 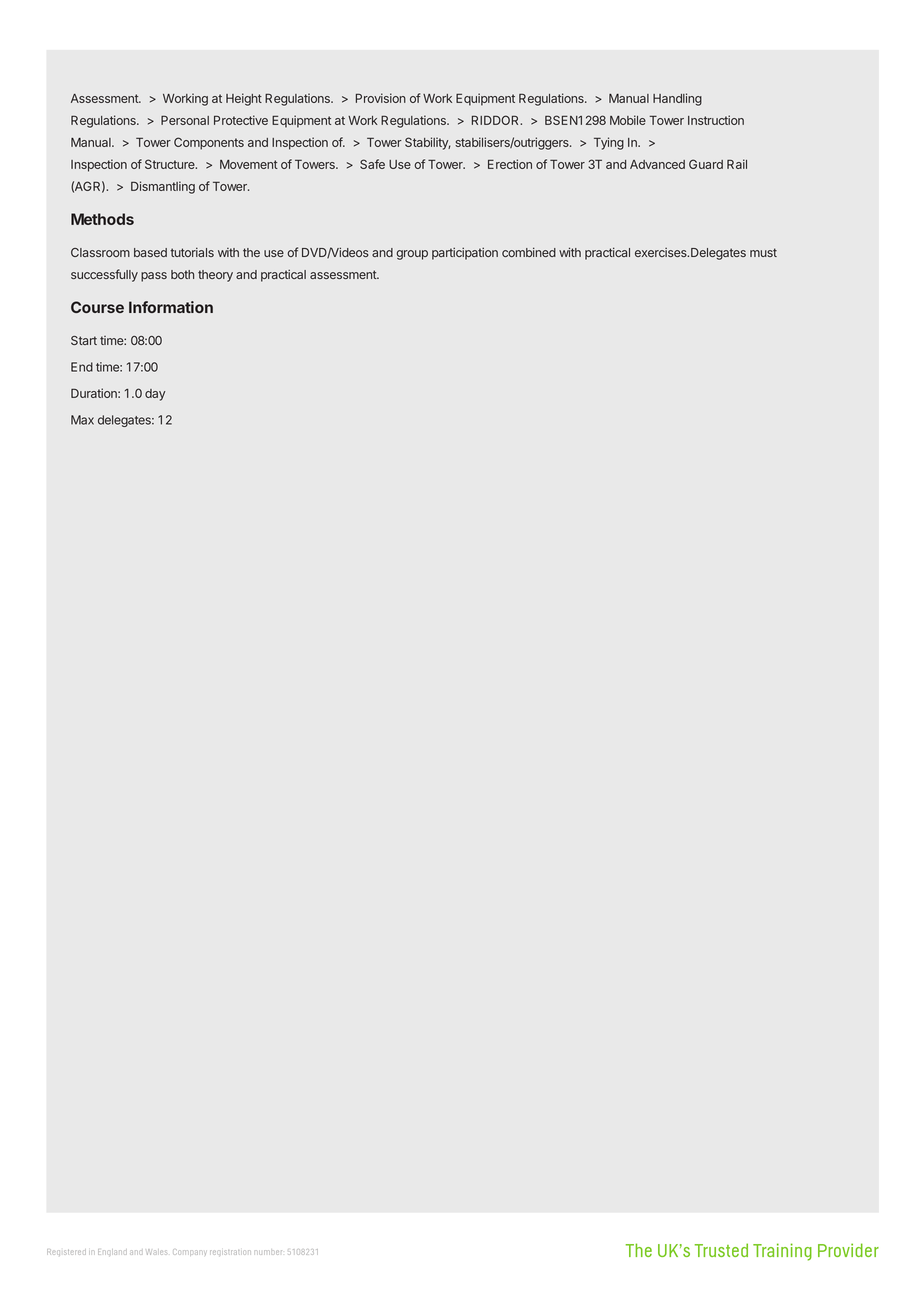 I want to click on Max, so click(x=82, y=420).
